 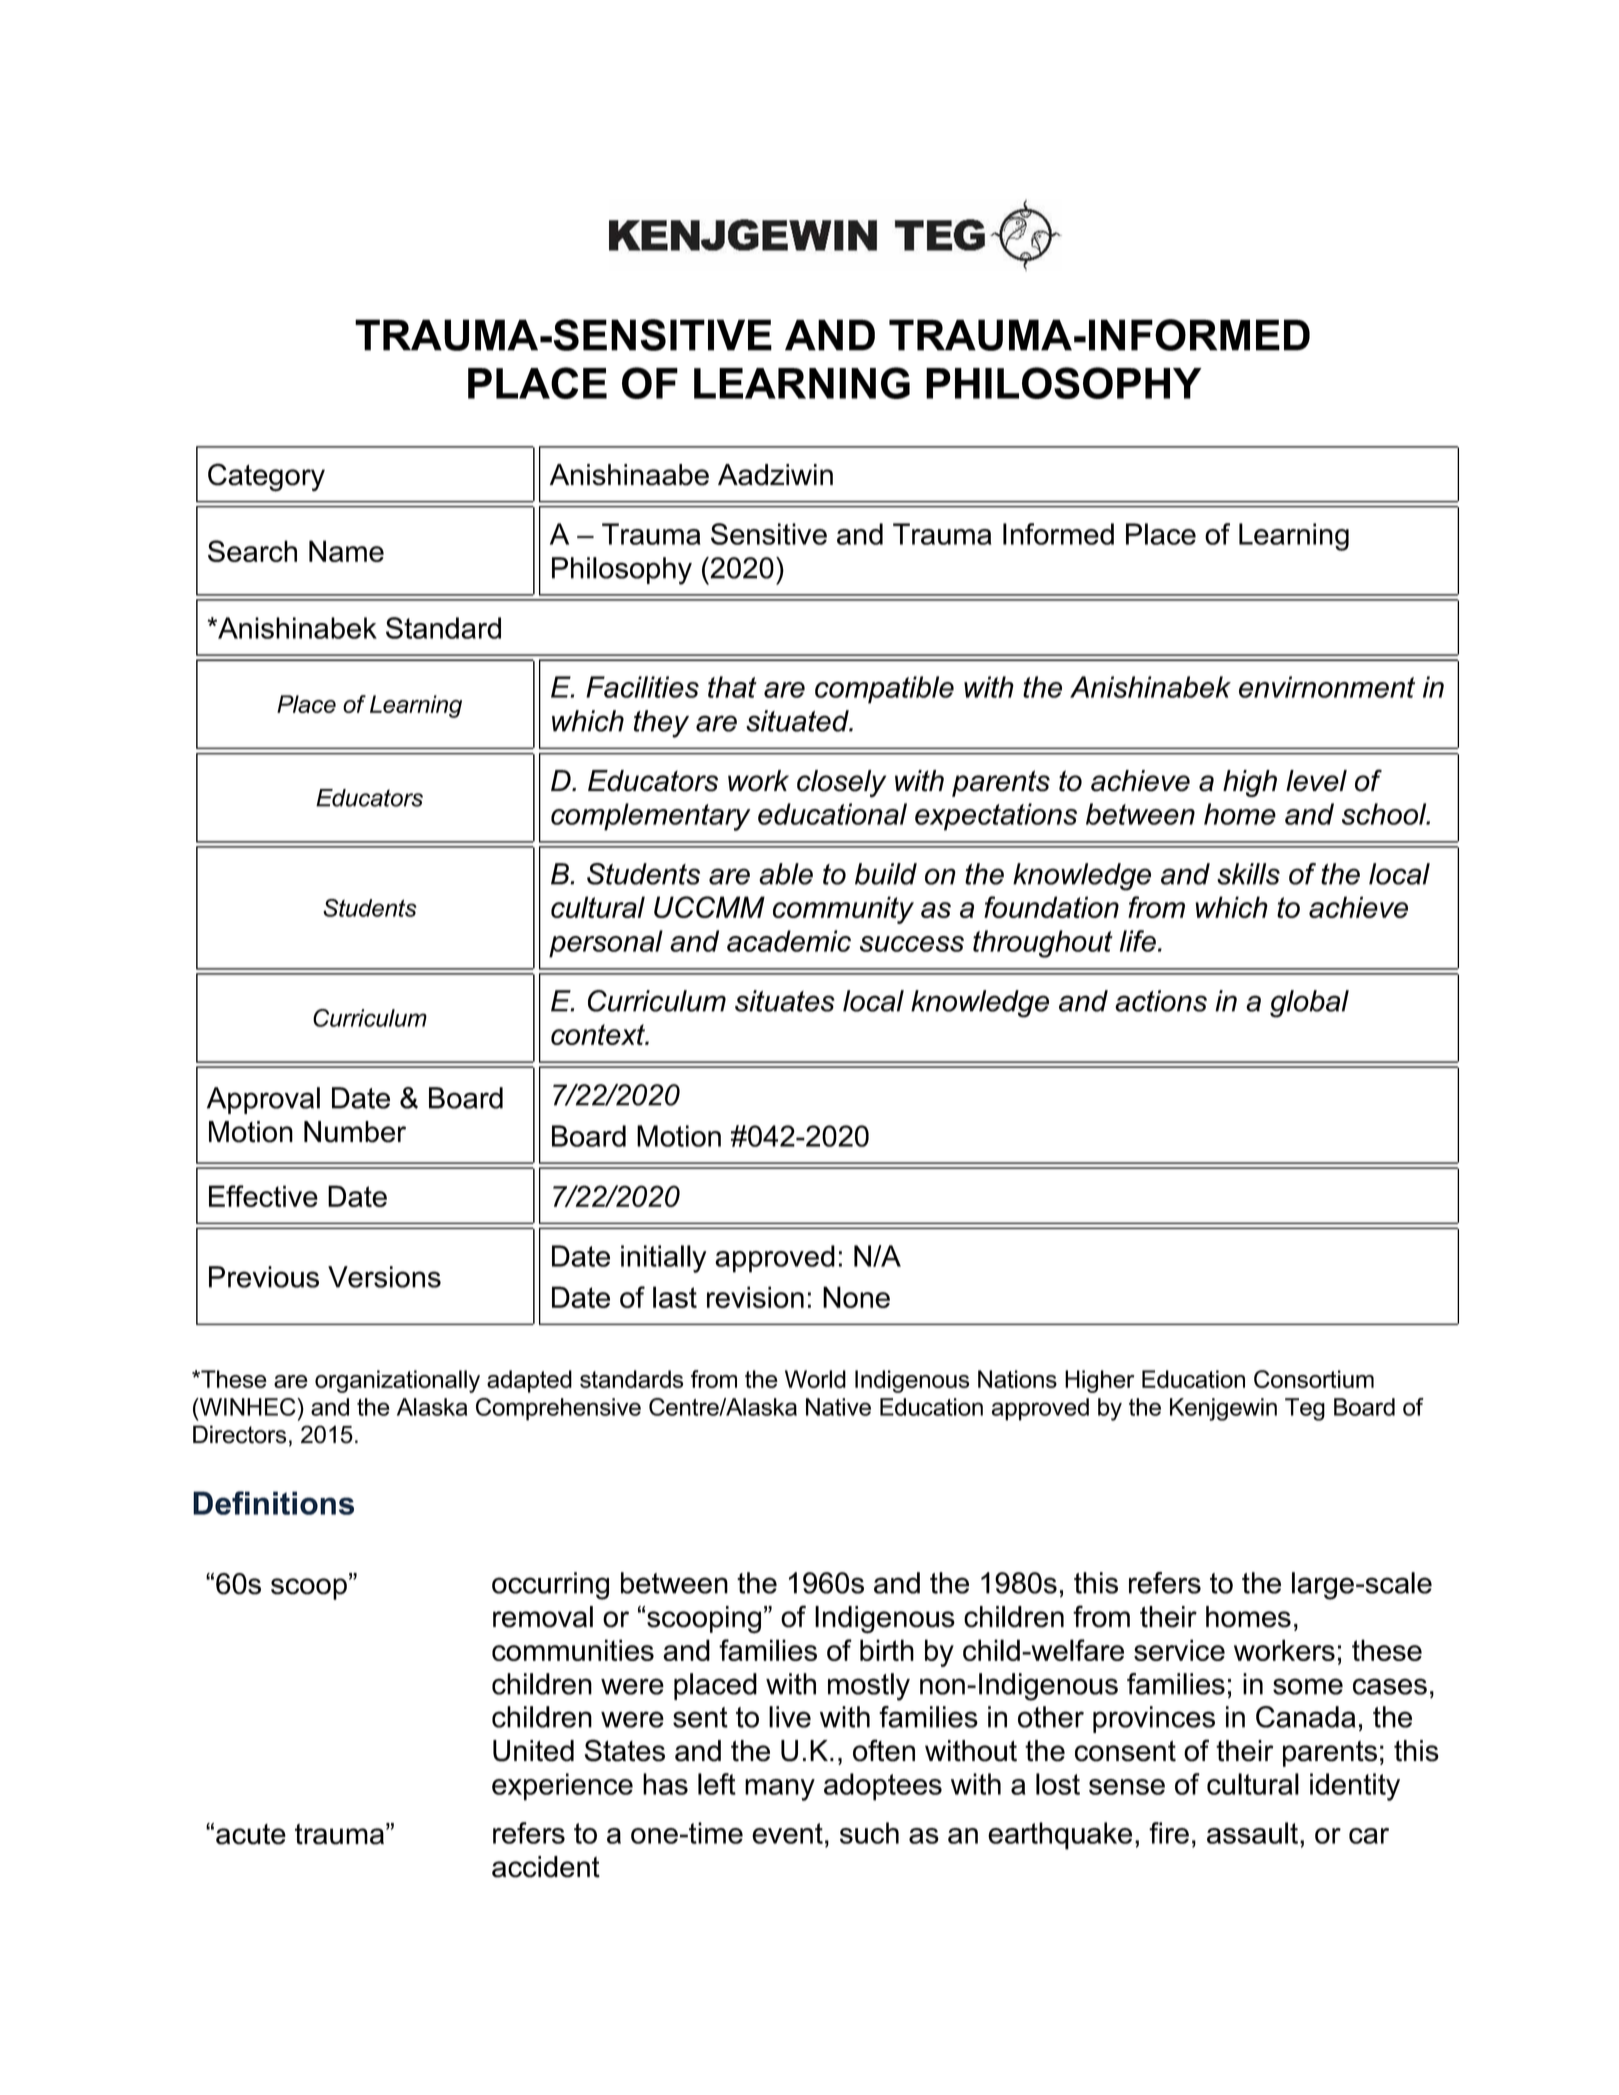 I want to click on Consortium, so click(x=1314, y=1379).
